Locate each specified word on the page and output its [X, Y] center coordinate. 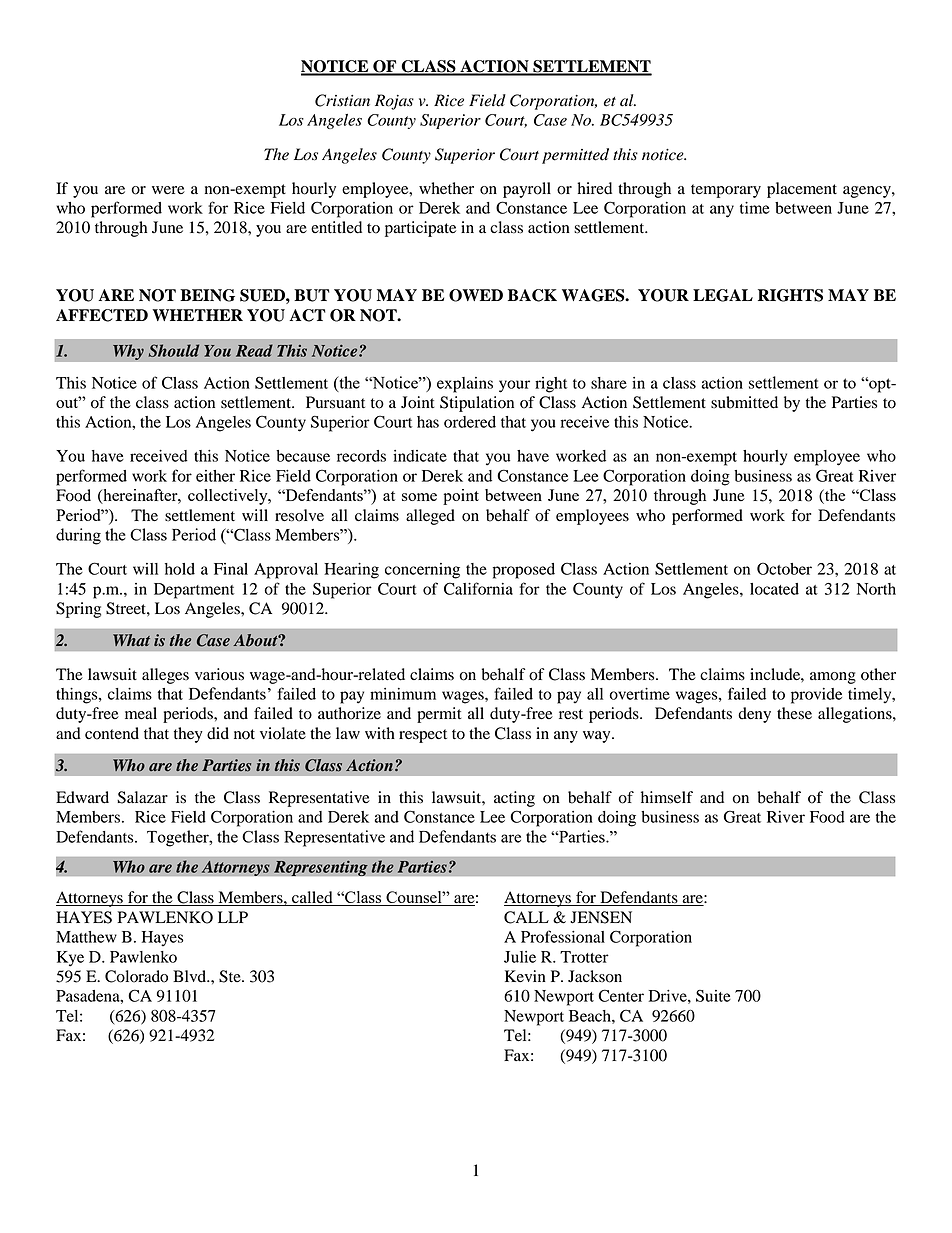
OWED [476, 295]
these [794, 713]
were [168, 190]
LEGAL [723, 295]
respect [423, 736]
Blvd [191, 976]
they [188, 735]
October [784, 568]
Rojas [394, 102]
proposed [524, 571]
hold [180, 569]
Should [174, 350]
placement [802, 190]
